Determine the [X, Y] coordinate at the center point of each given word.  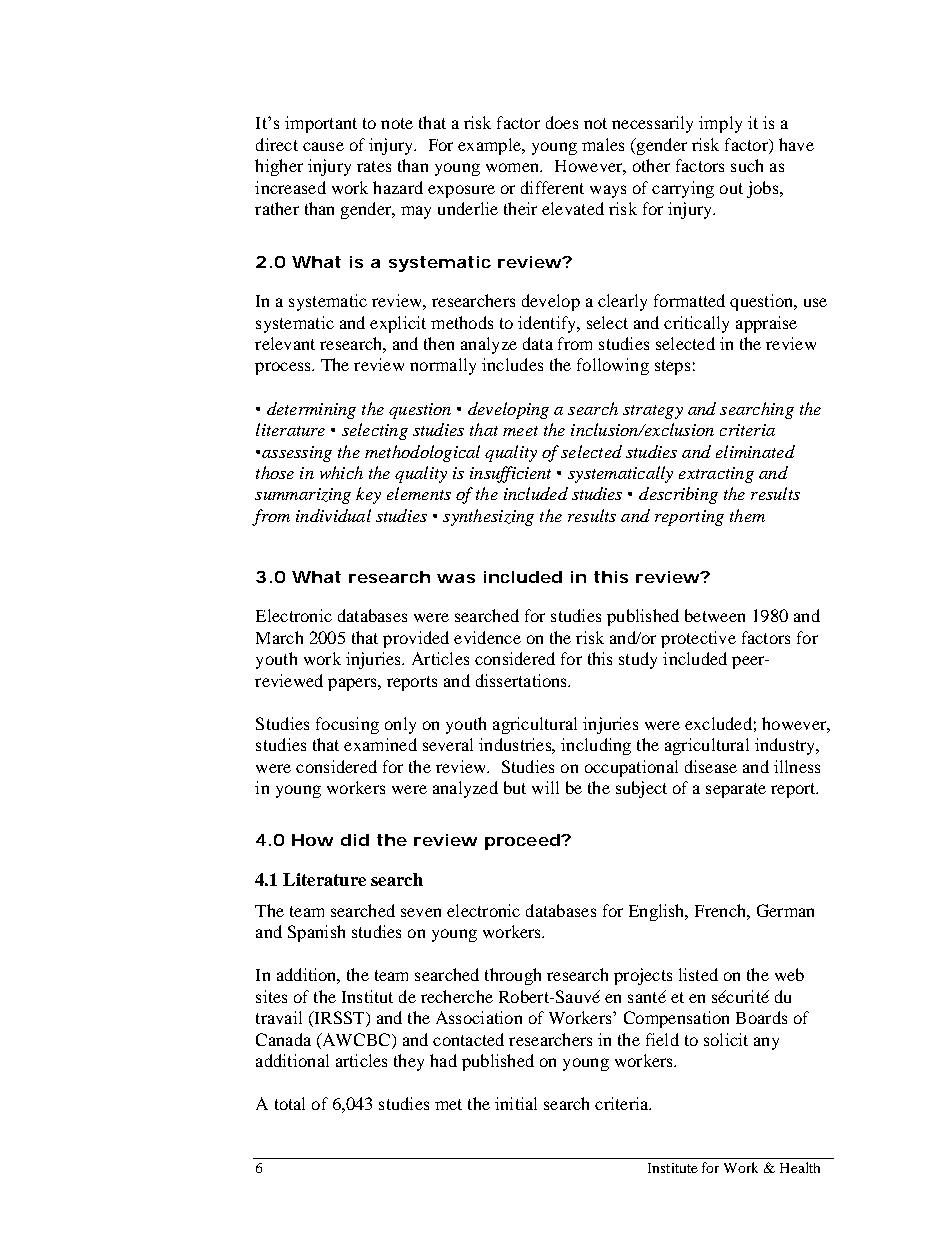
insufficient [510, 474]
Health [800, 1167]
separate [736, 790]
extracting [716, 475]
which [341, 472]
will [545, 787]
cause [323, 146]
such [747, 165]
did [355, 840]
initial [516, 1103]
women [514, 167]
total [290, 1103]
